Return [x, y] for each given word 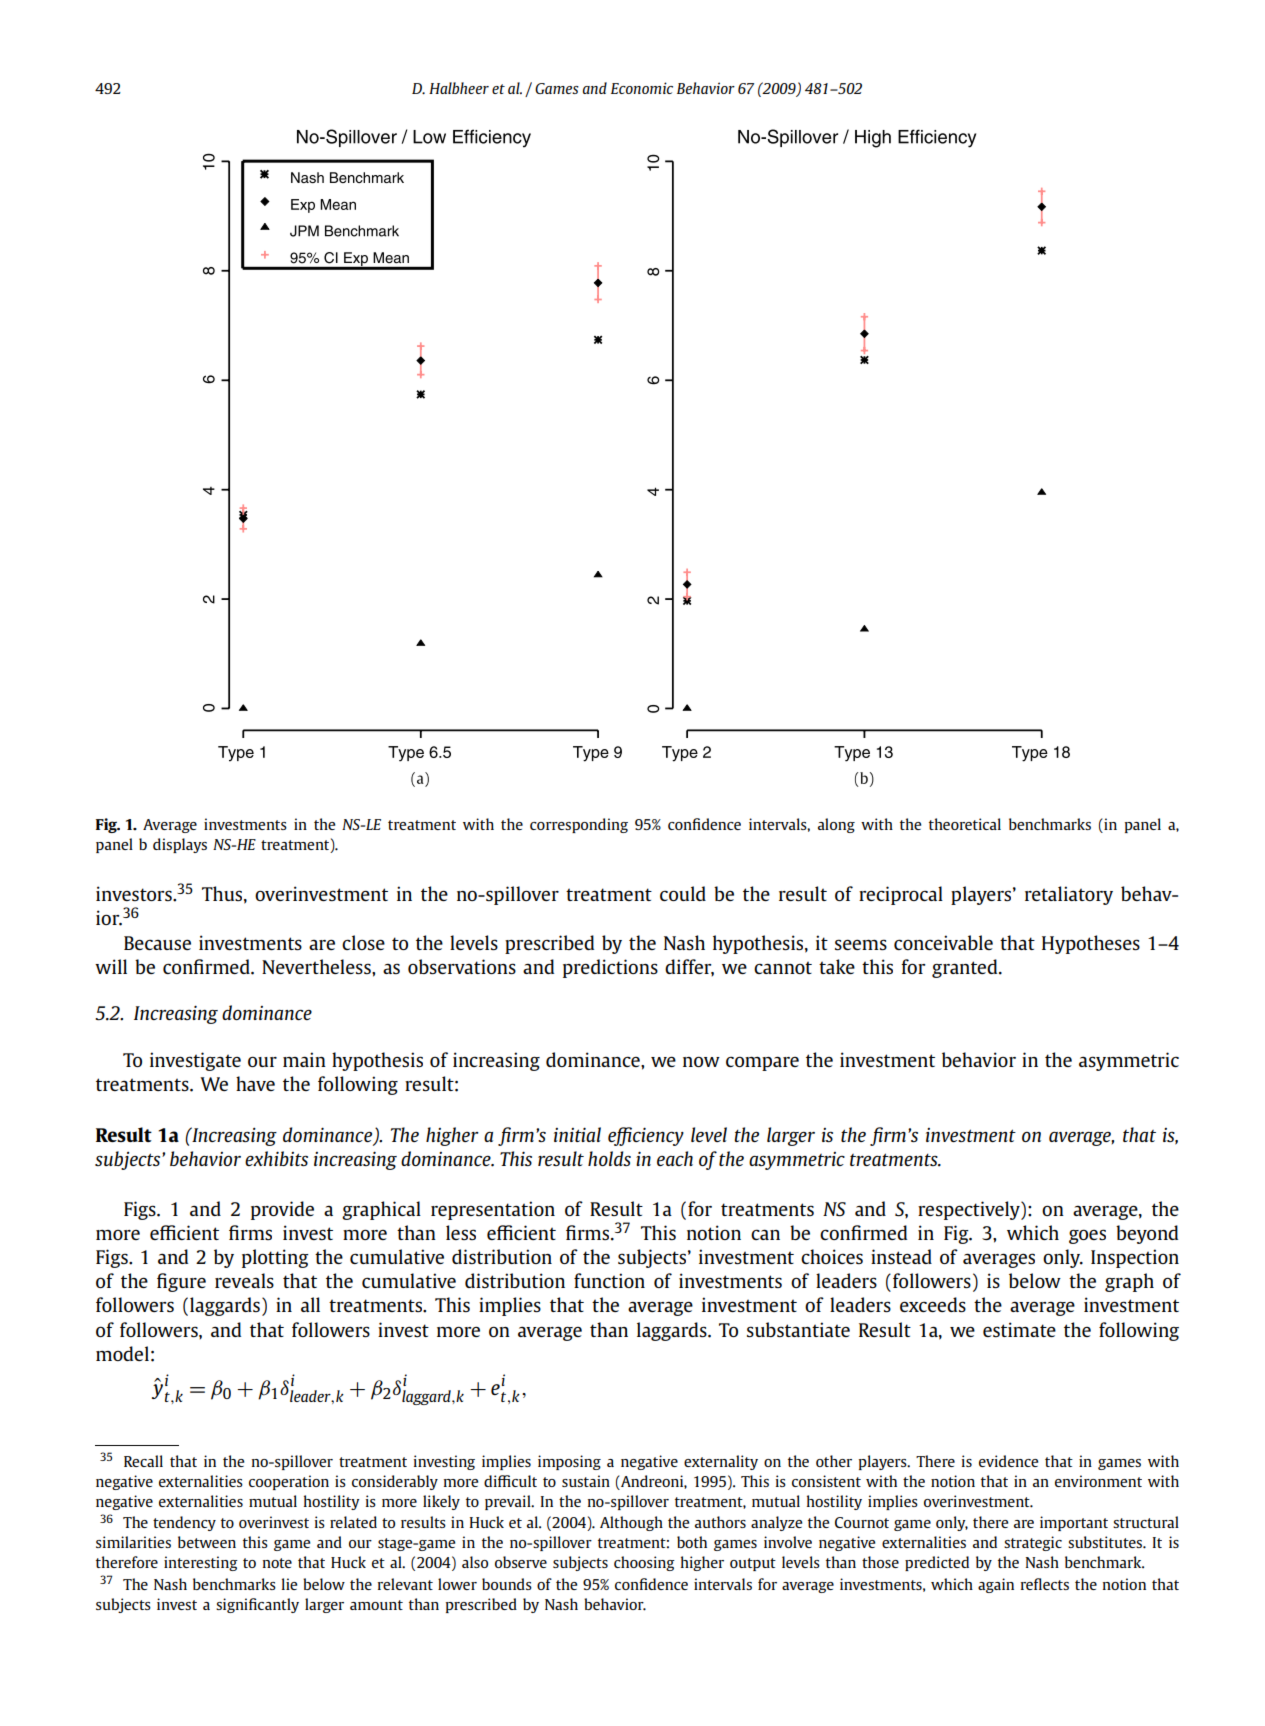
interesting [201, 1563]
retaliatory [1069, 895]
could [683, 893]
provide [282, 1210]
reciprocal [901, 895]
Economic [642, 88]
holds [609, 1158]
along [836, 825]
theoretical [965, 824]
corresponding [579, 825]
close [363, 942]
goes [1087, 1236]
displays [180, 845]
